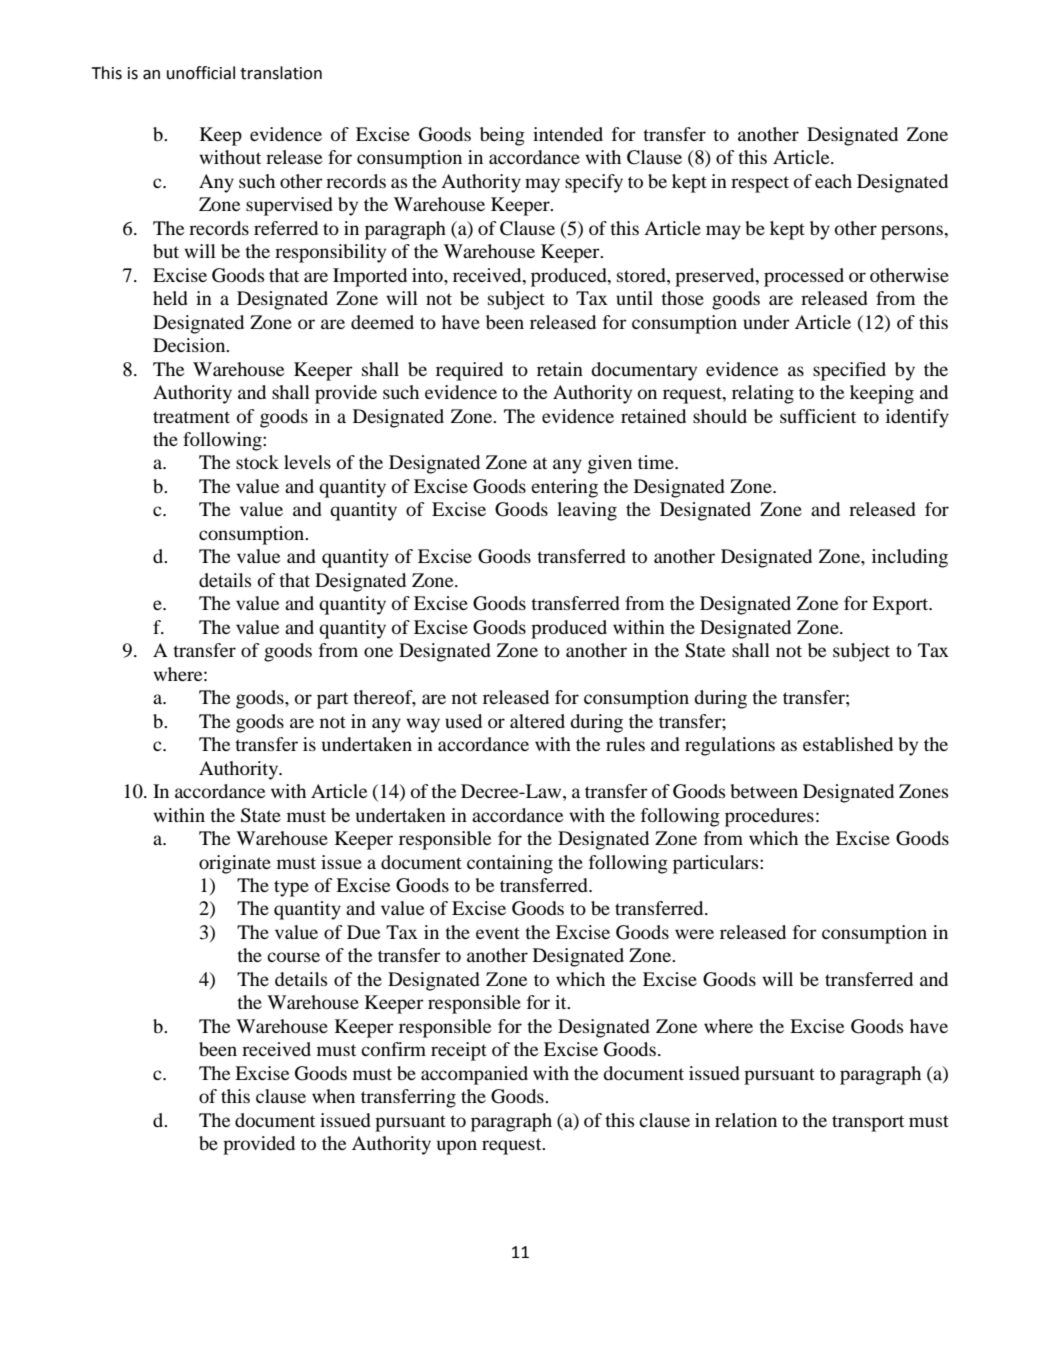 This screenshot has height=1347, width=1041. Describe the element at coordinates (901, 605) in the screenshot. I see `Export` at that location.
